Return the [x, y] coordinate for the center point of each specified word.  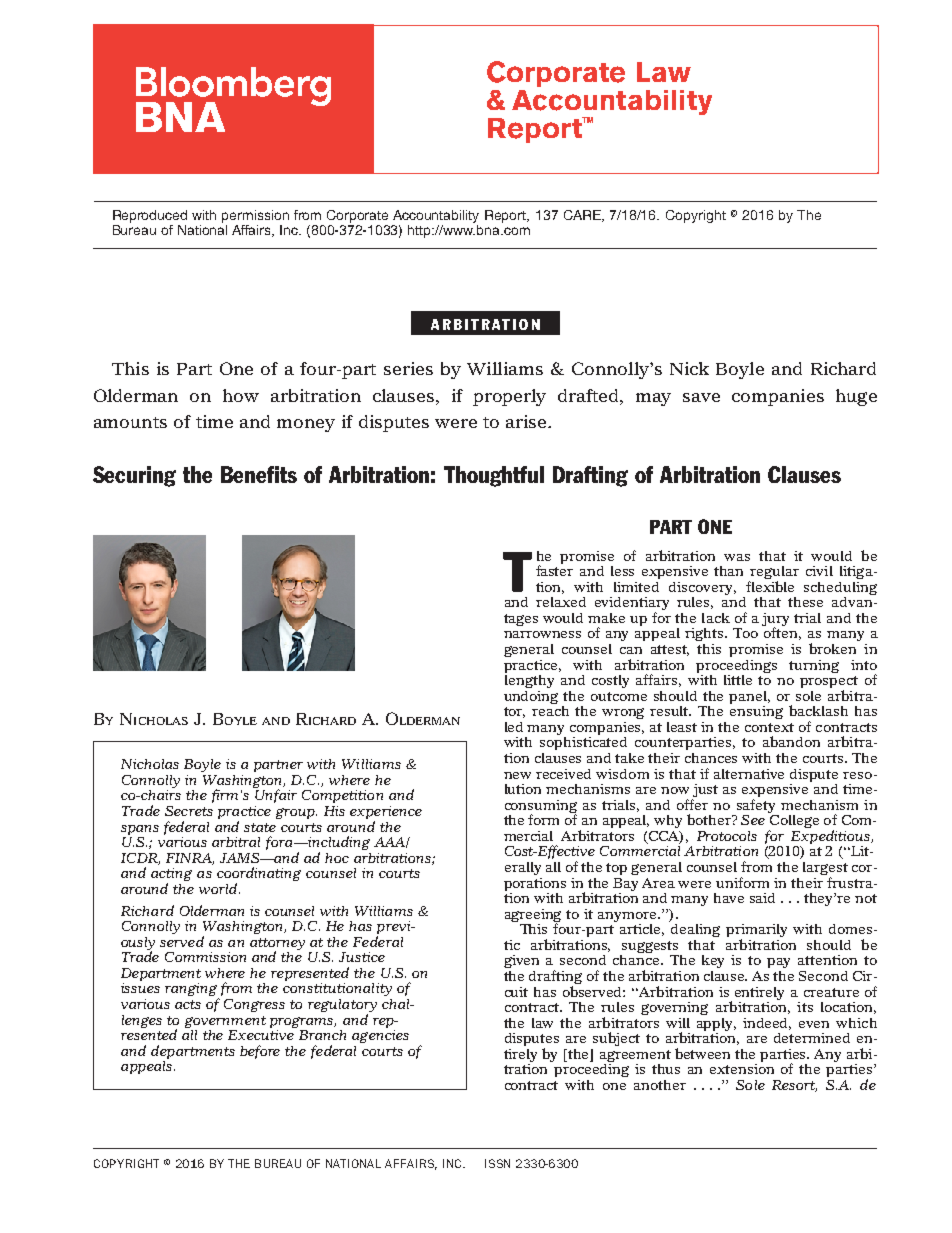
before [260, 1052]
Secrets [189, 811]
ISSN [497, 1163]
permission [255, 216]
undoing [531, 697]
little [738, 680]
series [408, 368]
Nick [689, 368]
